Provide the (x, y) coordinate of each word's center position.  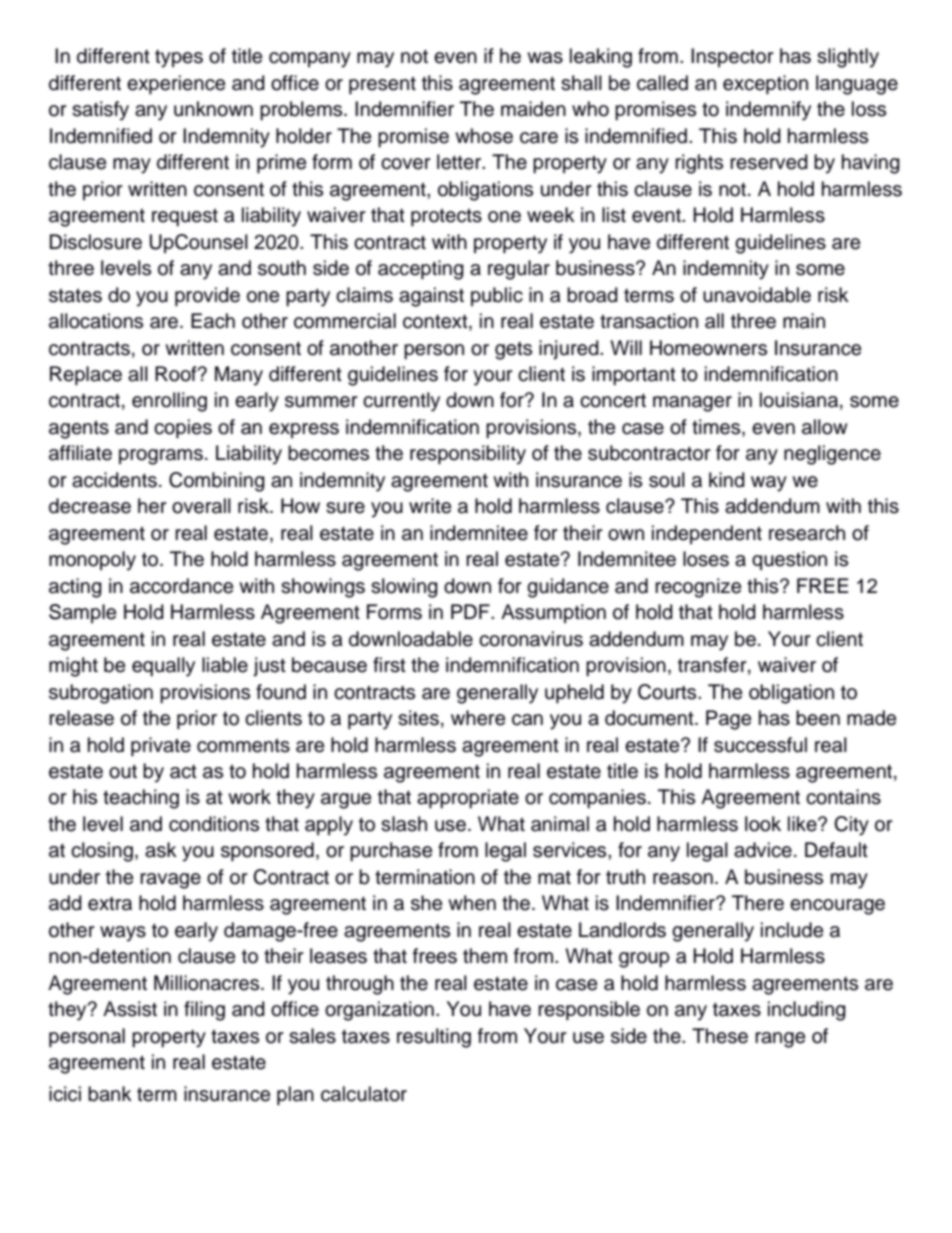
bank (110, 1094)
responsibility (468, 455)
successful (760, 745)
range (780, 1040)
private (161, 747)
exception (765, 85)
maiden (533, 109)
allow (825, 427)
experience (176, 85)
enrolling (169, 402)
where (478, 718)
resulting (434, 1038)
